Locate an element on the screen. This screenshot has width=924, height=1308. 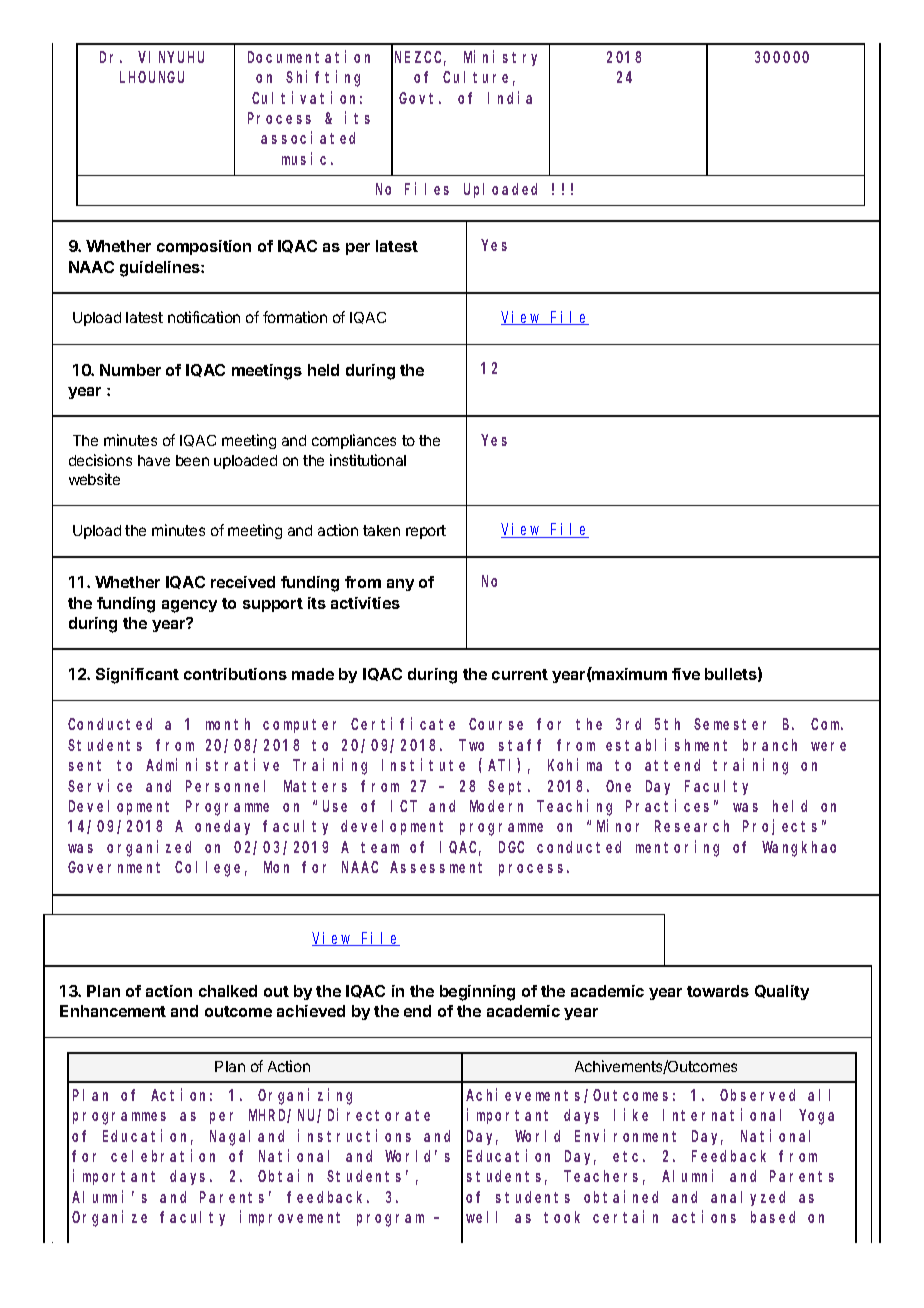
composition is located at coordinates (204, 247).
